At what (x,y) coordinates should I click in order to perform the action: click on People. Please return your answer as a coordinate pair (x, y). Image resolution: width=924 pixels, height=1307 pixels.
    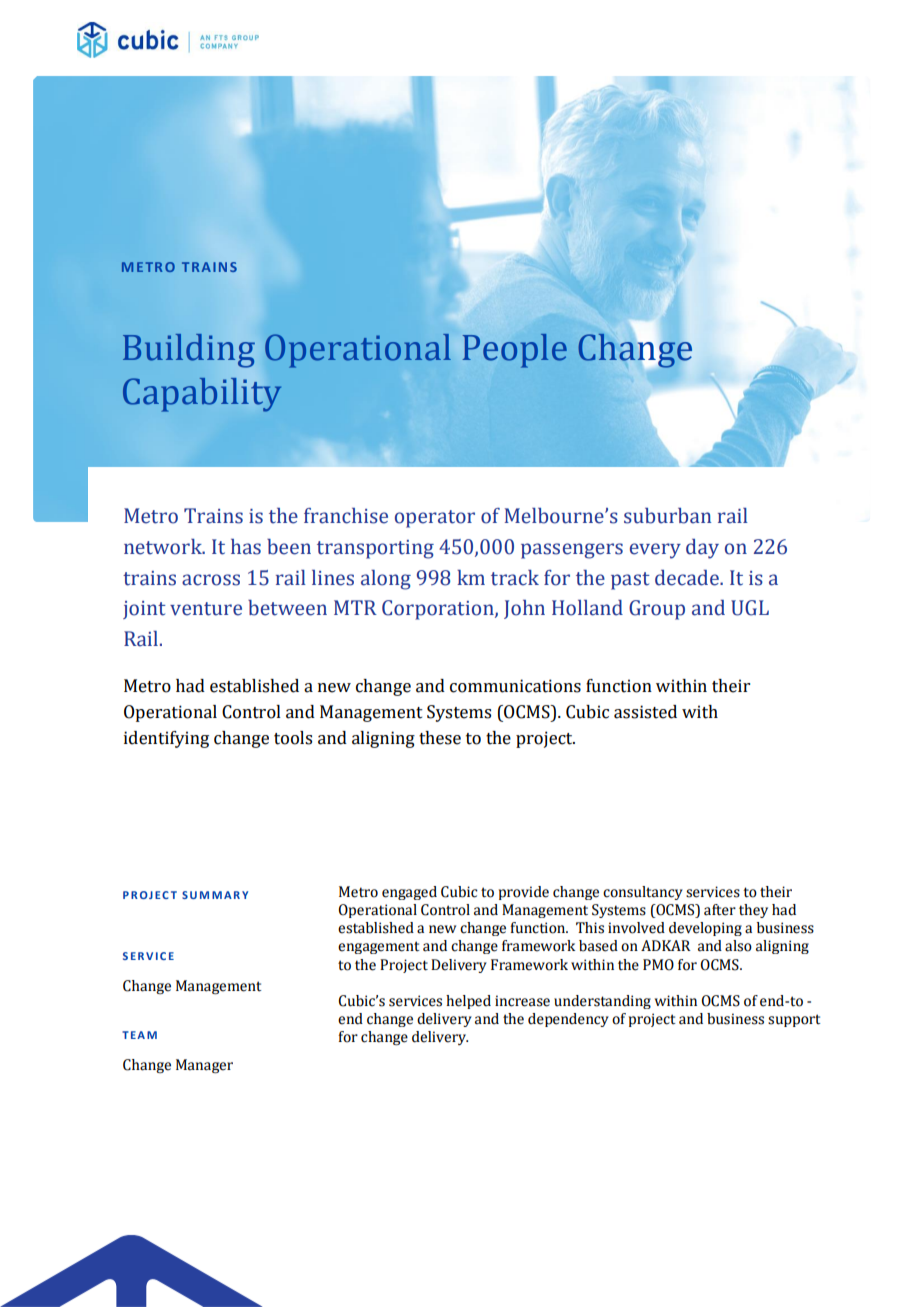
    Looking at the image, I should click on (515, 351).
